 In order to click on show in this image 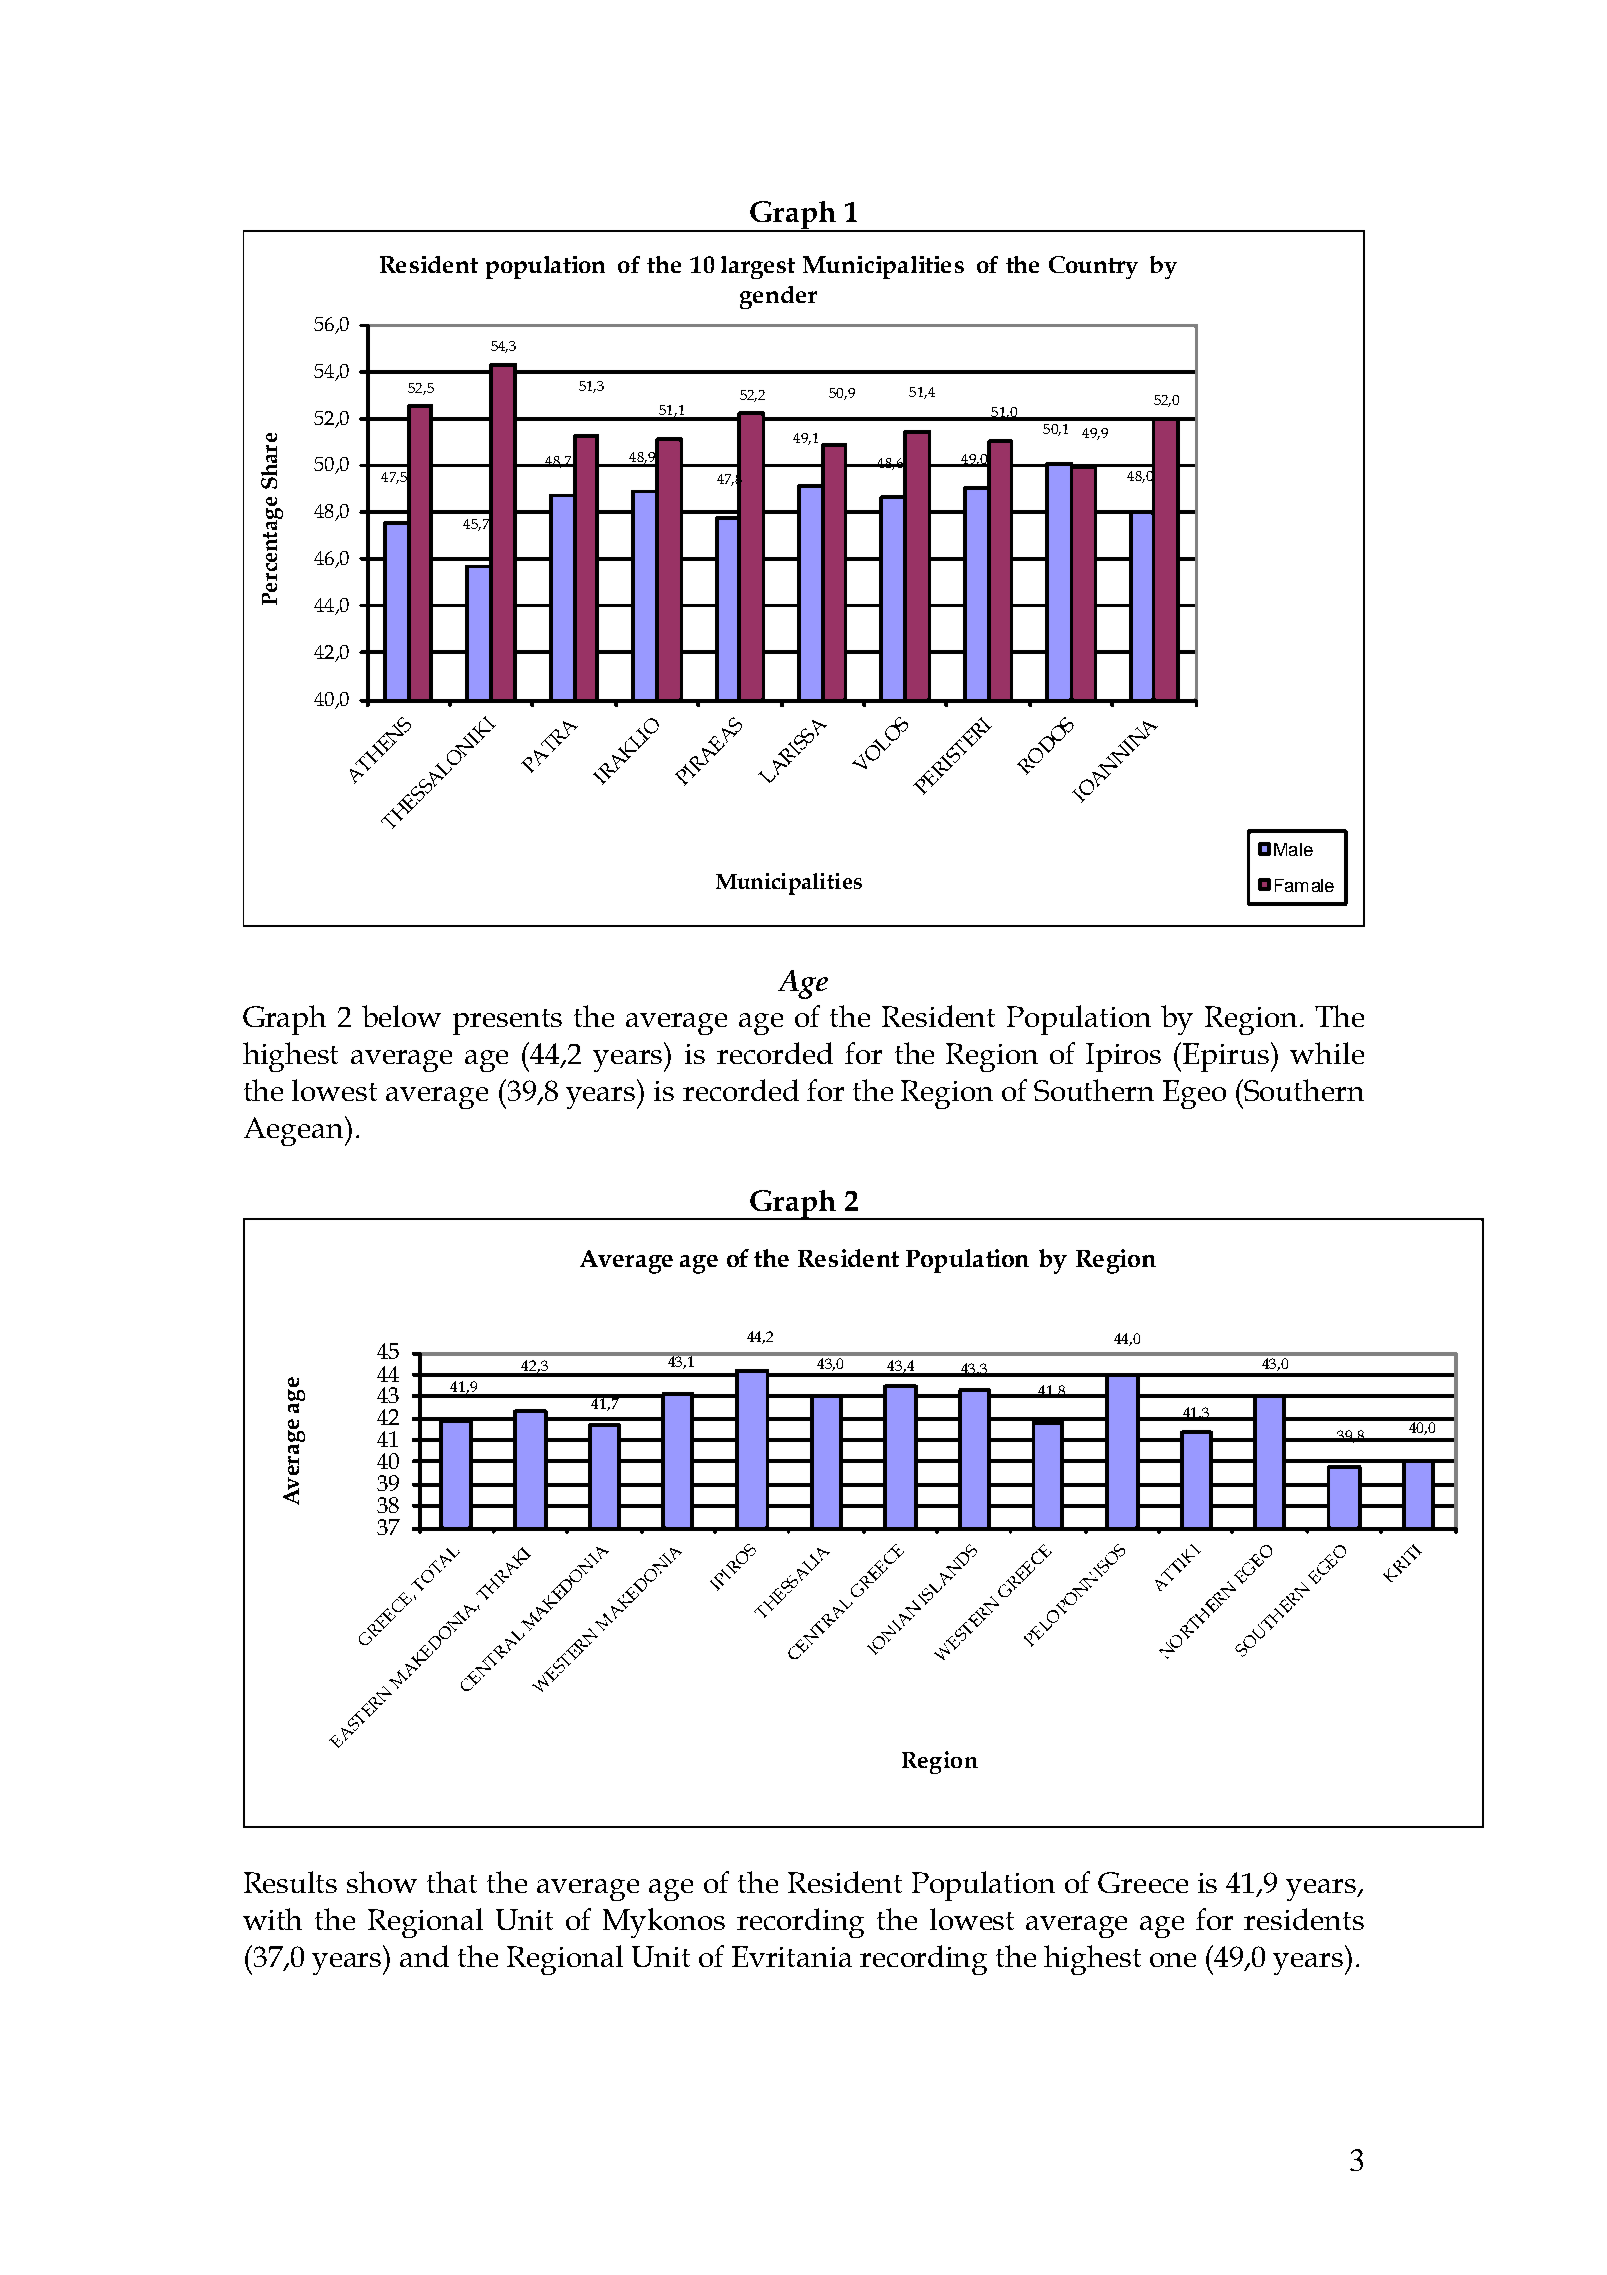, I will do `click(382, 1882)`.
